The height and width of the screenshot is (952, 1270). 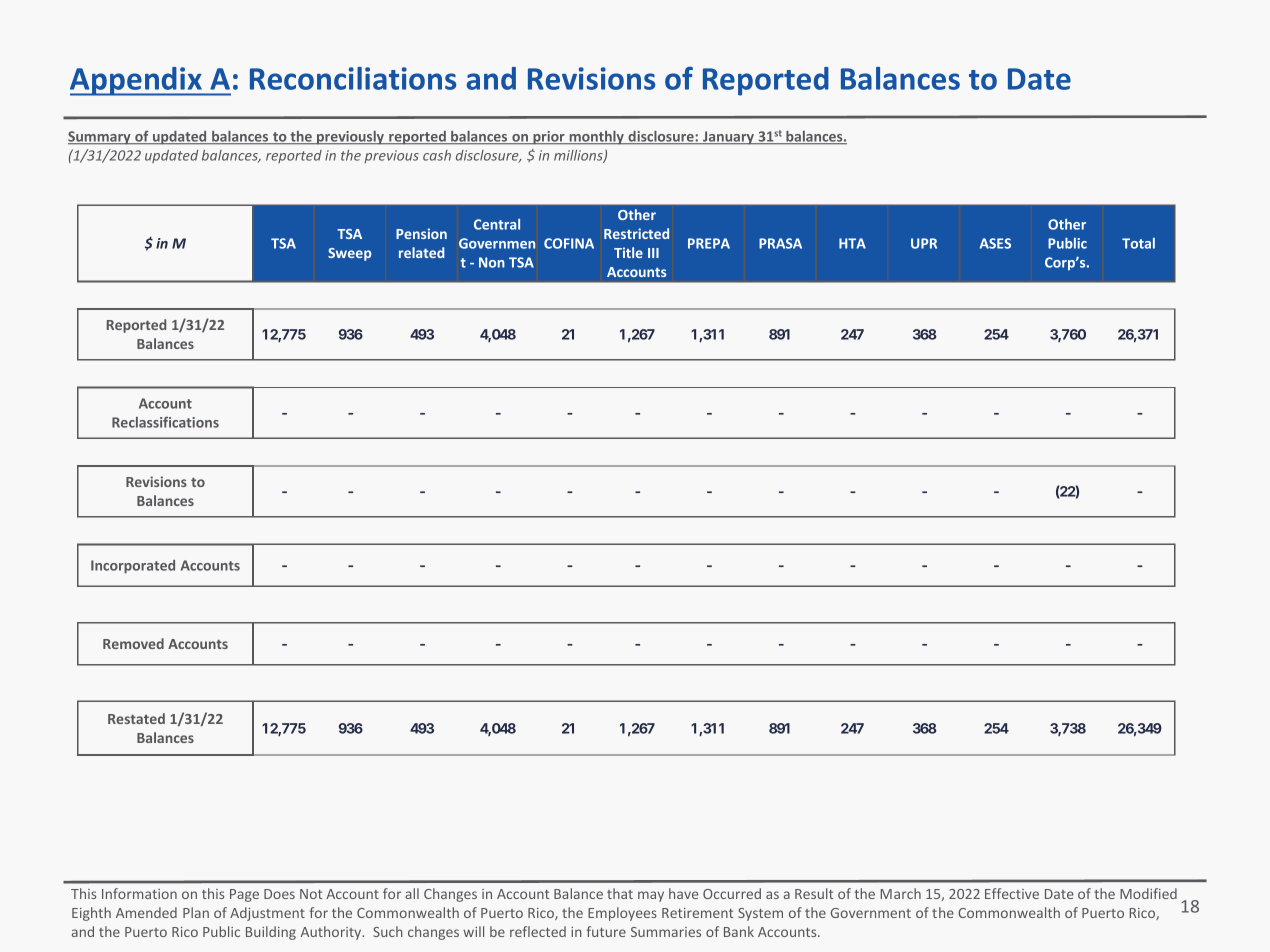 I want to click on Plan, so click(x=196, y=912).
